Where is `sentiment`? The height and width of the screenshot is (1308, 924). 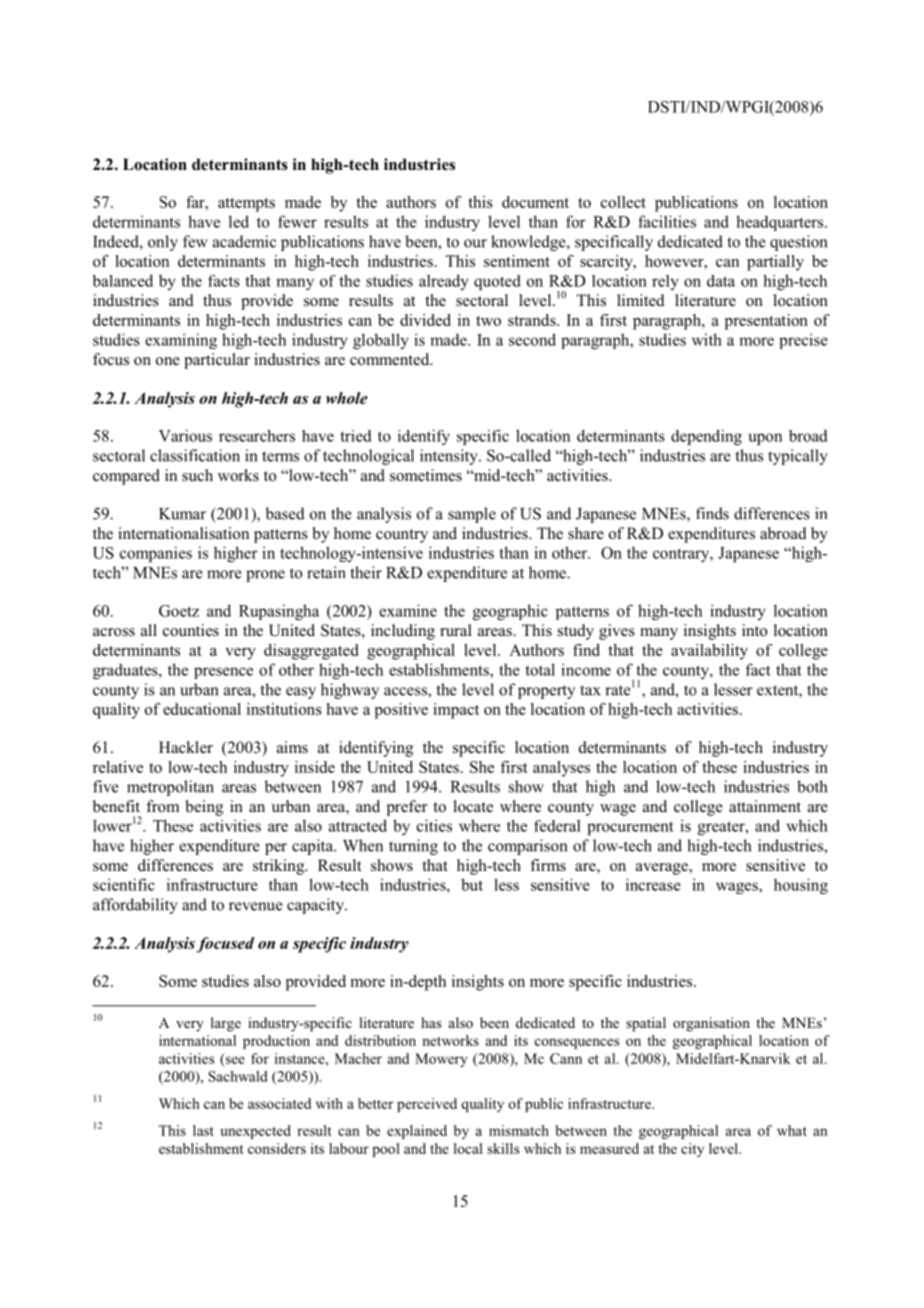 sentiment is located at coordinates (517, 261).
